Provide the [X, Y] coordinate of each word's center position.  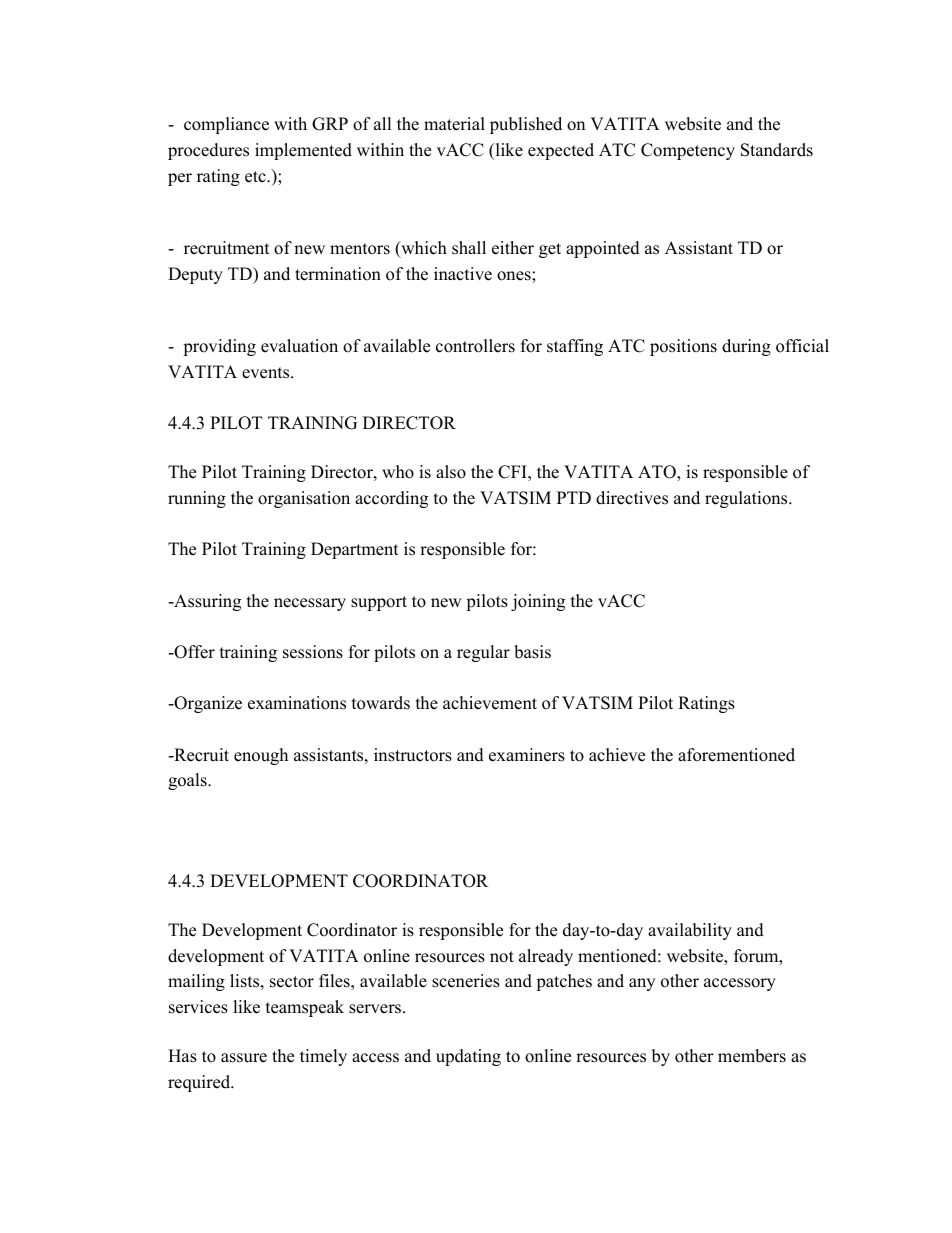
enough [261, 756]
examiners [527, 755]
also [451, 472]
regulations [747, 499]
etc [256, 177]
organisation [304, 499]
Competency [688, 151]
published [526, 125]
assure [244, 1058]
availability [690, 931]
